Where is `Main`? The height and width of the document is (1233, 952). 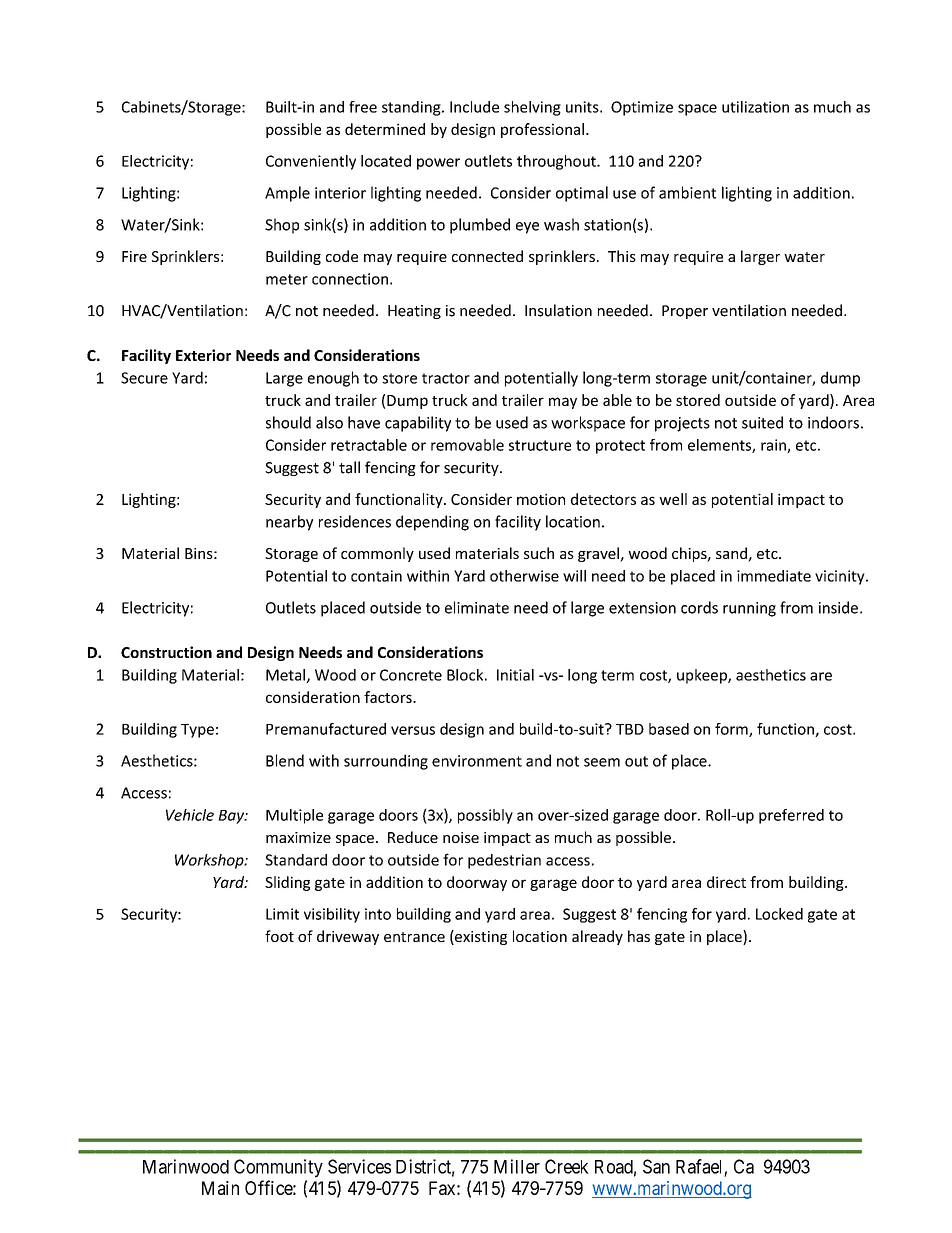
Main is located at coordinates (220, 1188).
